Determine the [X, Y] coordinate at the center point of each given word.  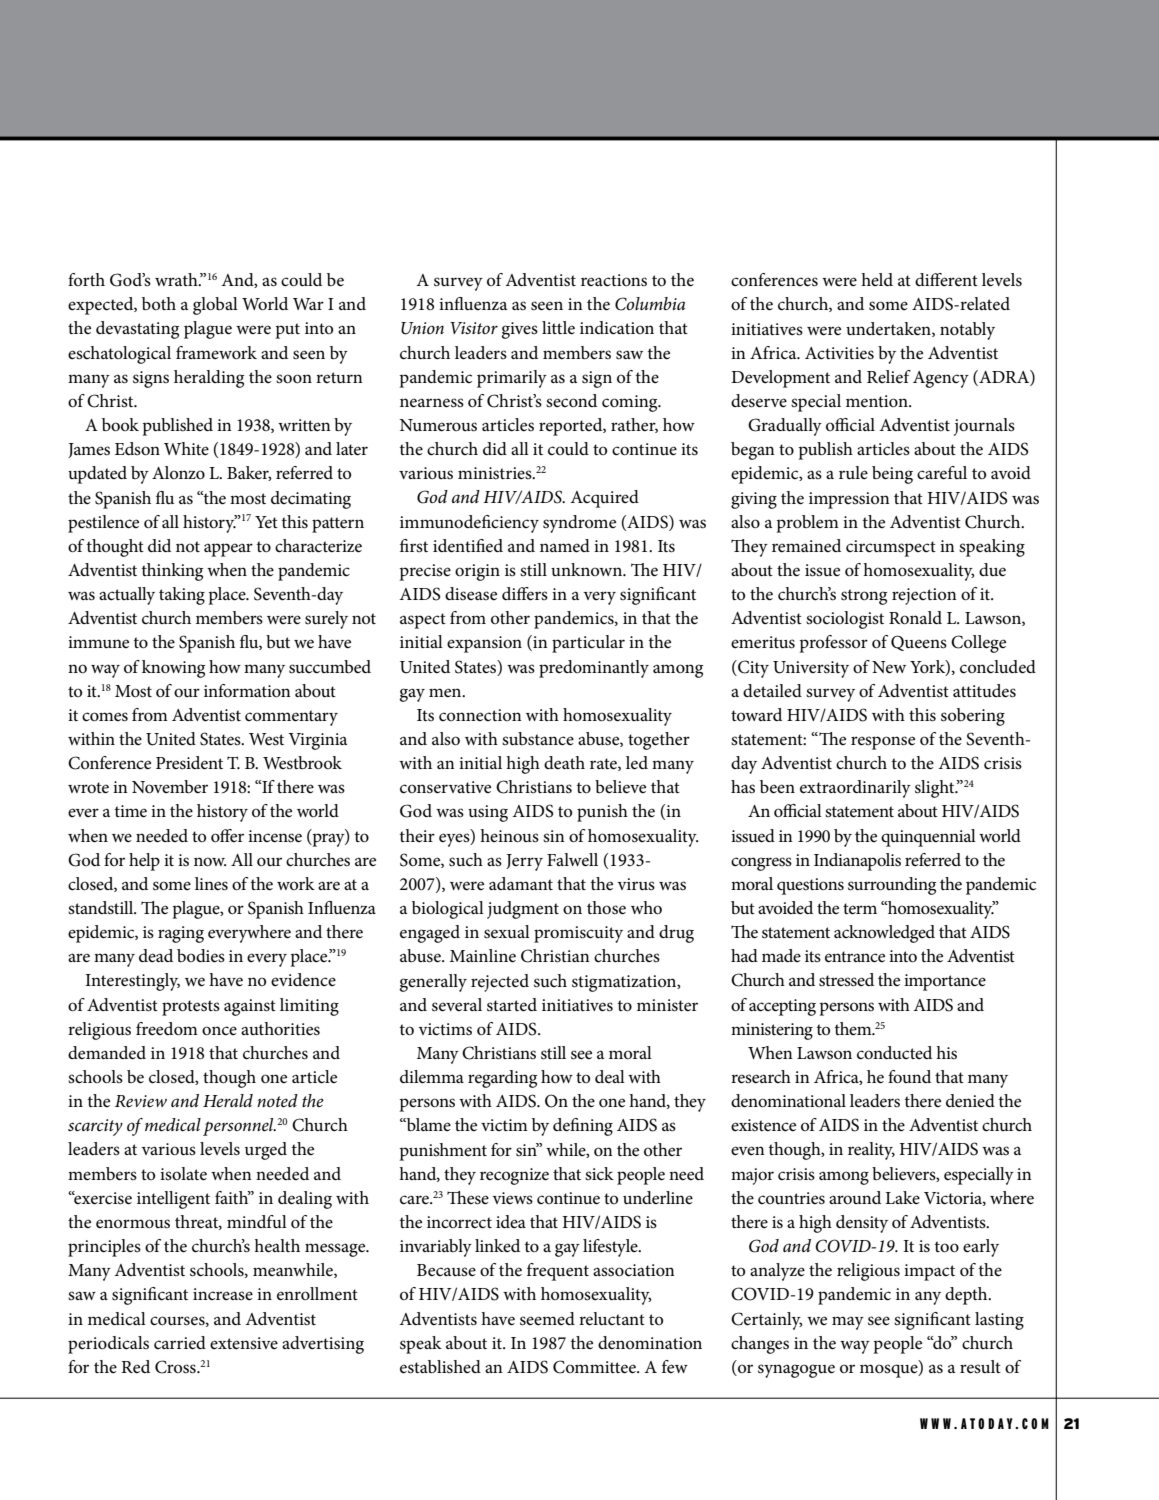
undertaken [889, 329]
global [215, 306]
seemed [547, 1319]
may [848, 1323]
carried [180, 1343]
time [131, 811]
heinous [509, 836]
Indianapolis [857, 862]
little [558, 328]
